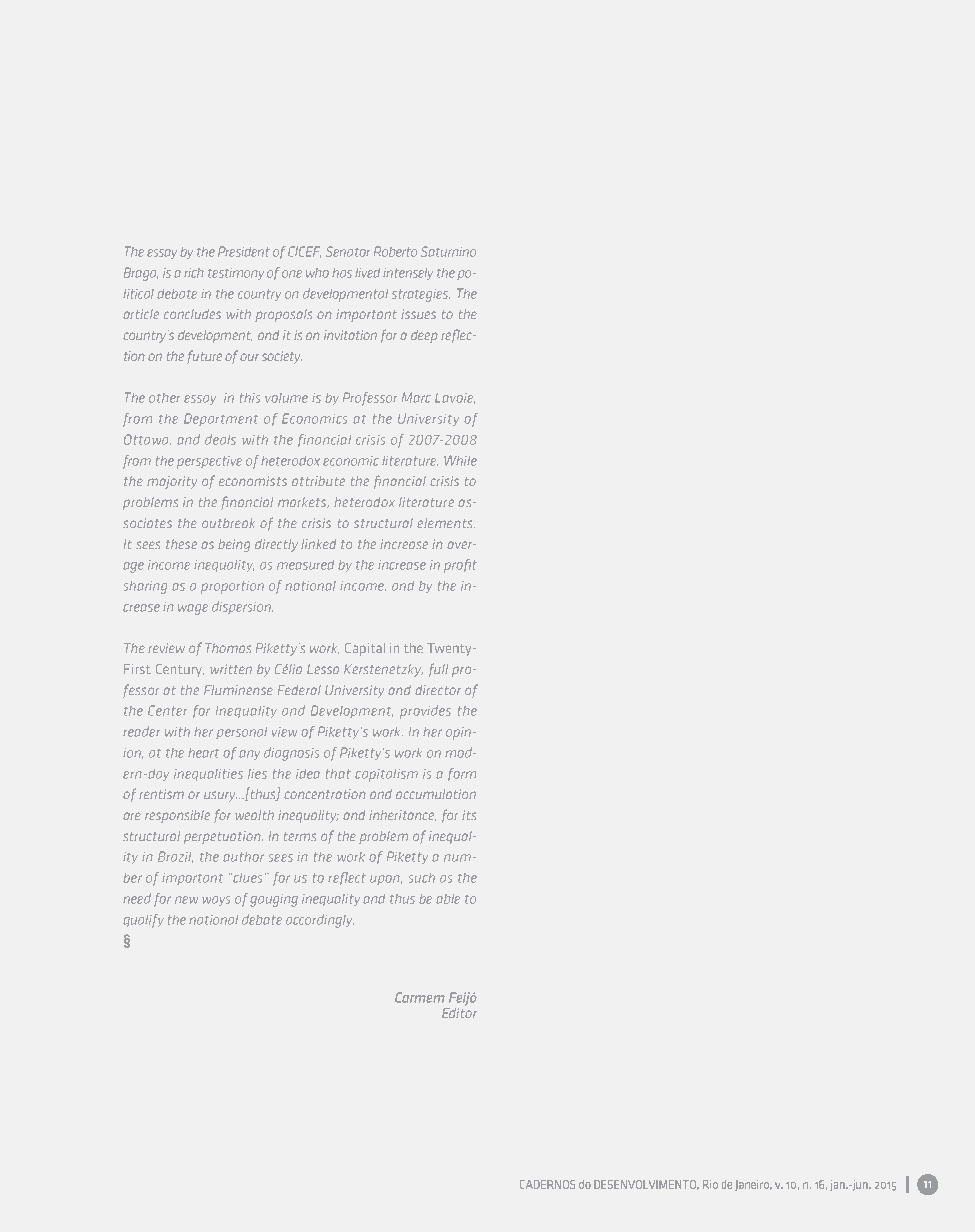  What do you see at coordinates (425, 712) in the image?
I see `provides` at bounding box center [425, 712].
